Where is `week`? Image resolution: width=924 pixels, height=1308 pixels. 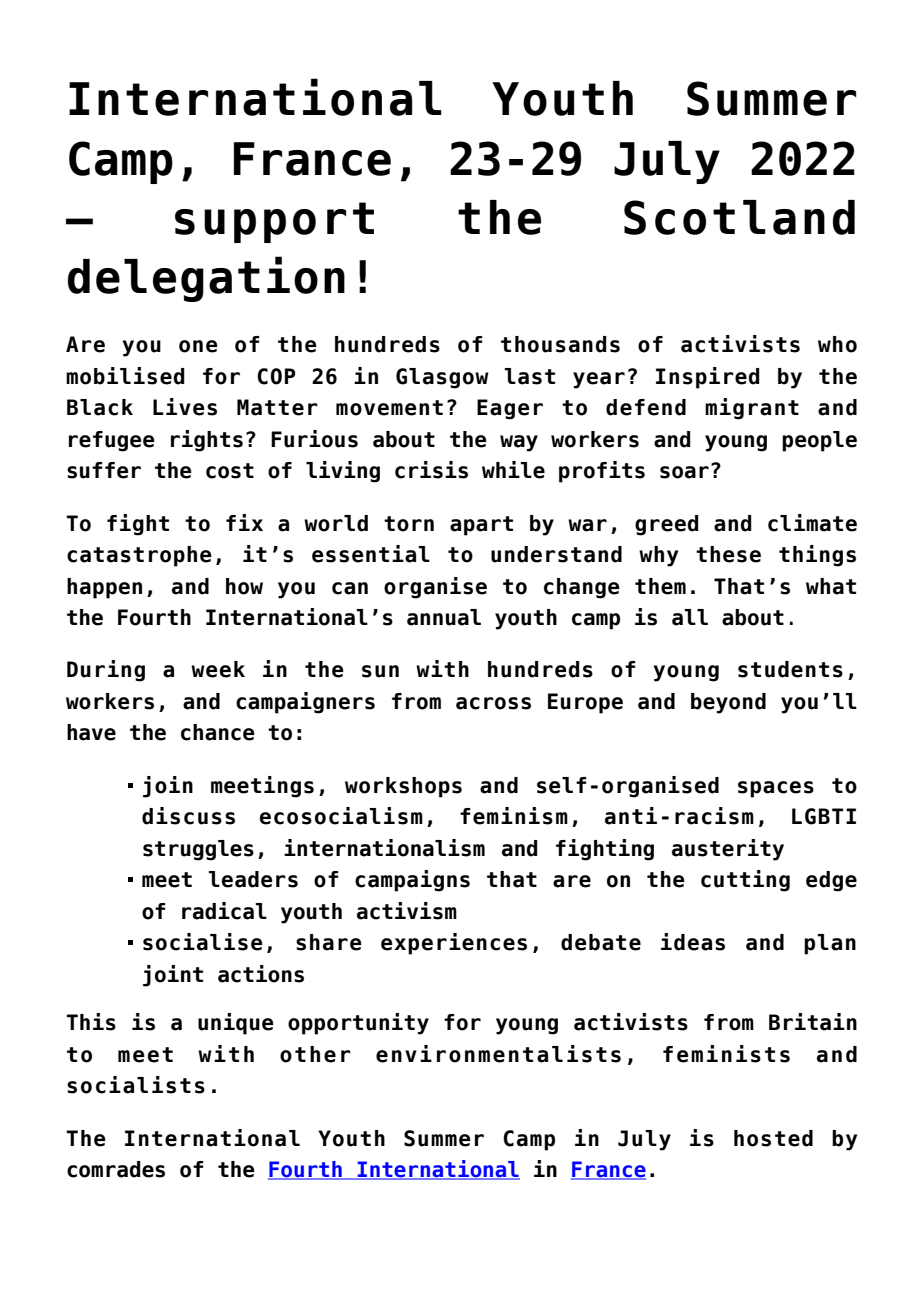
week is located at coordinates (218, 669).
